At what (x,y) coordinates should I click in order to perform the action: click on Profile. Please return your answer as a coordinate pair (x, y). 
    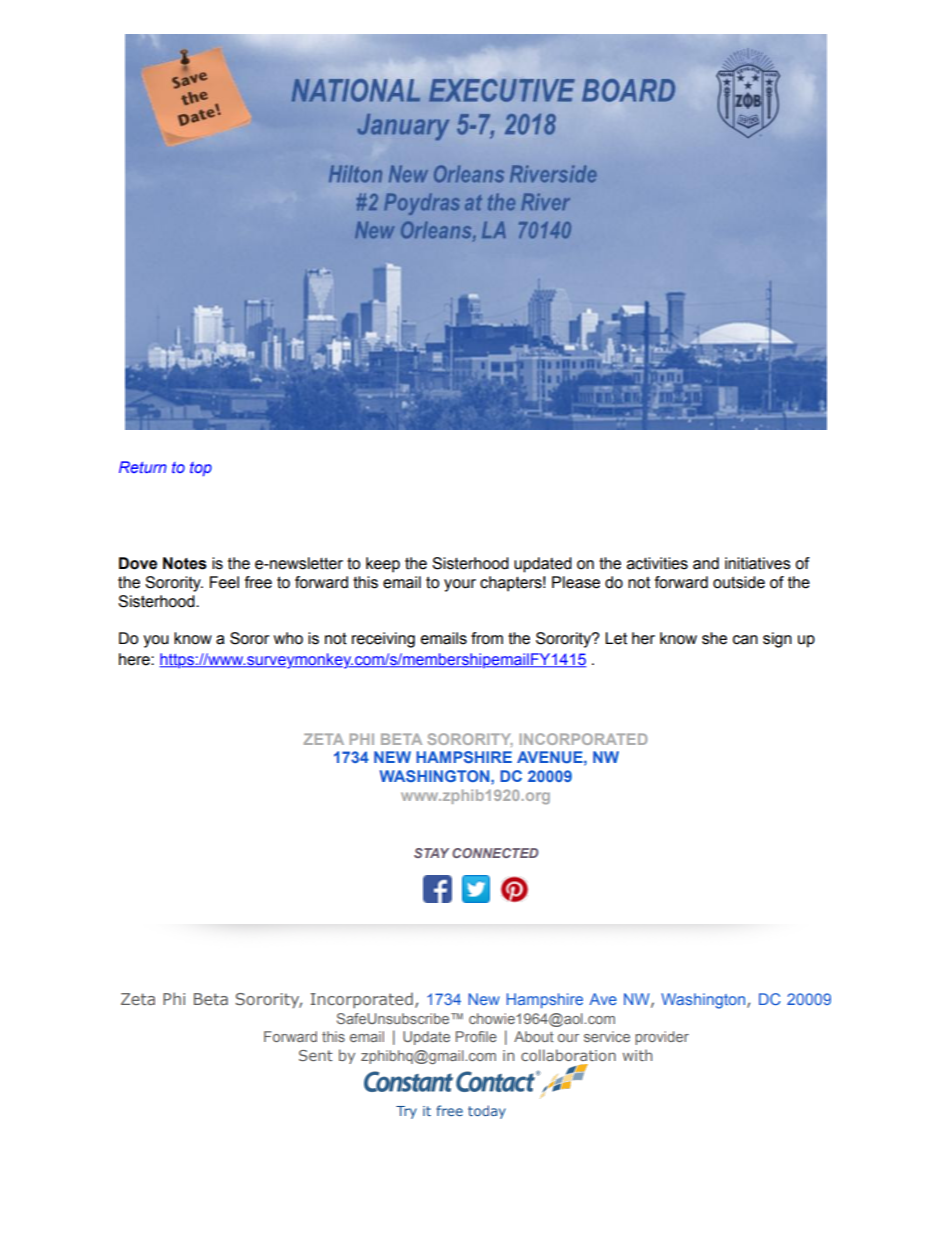
    Looking at the image, I should click on (476, 1036).
